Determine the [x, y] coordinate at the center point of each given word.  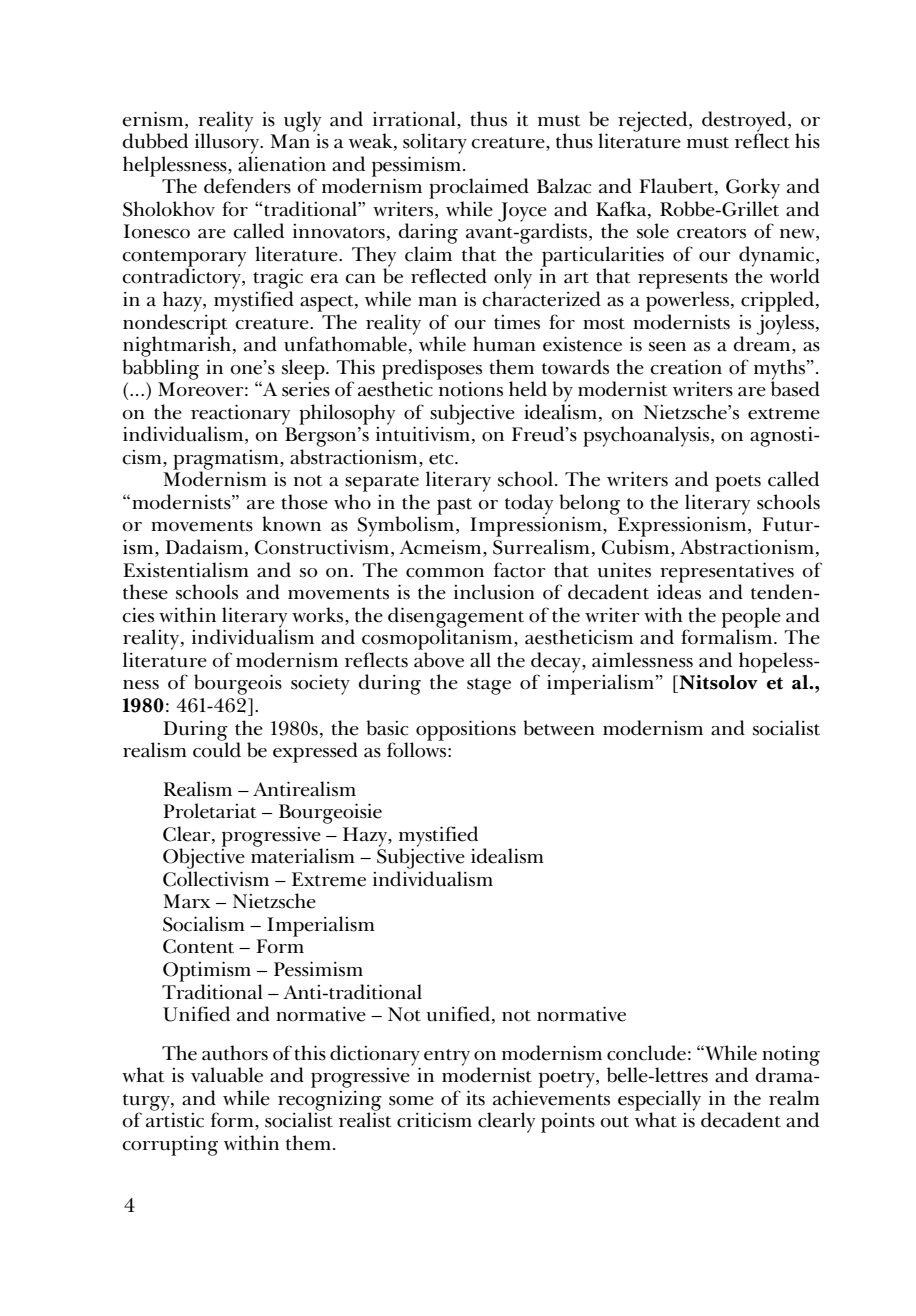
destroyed [745, 122]
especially [659, 1101]
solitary [435, 143]
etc [442, 459]
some [411, 1101]
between [559, 728]
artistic [175, 1120]
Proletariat [209, 811]
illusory [228, 142]
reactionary [240, 415]
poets [738, 483]
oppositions [466, 730]
